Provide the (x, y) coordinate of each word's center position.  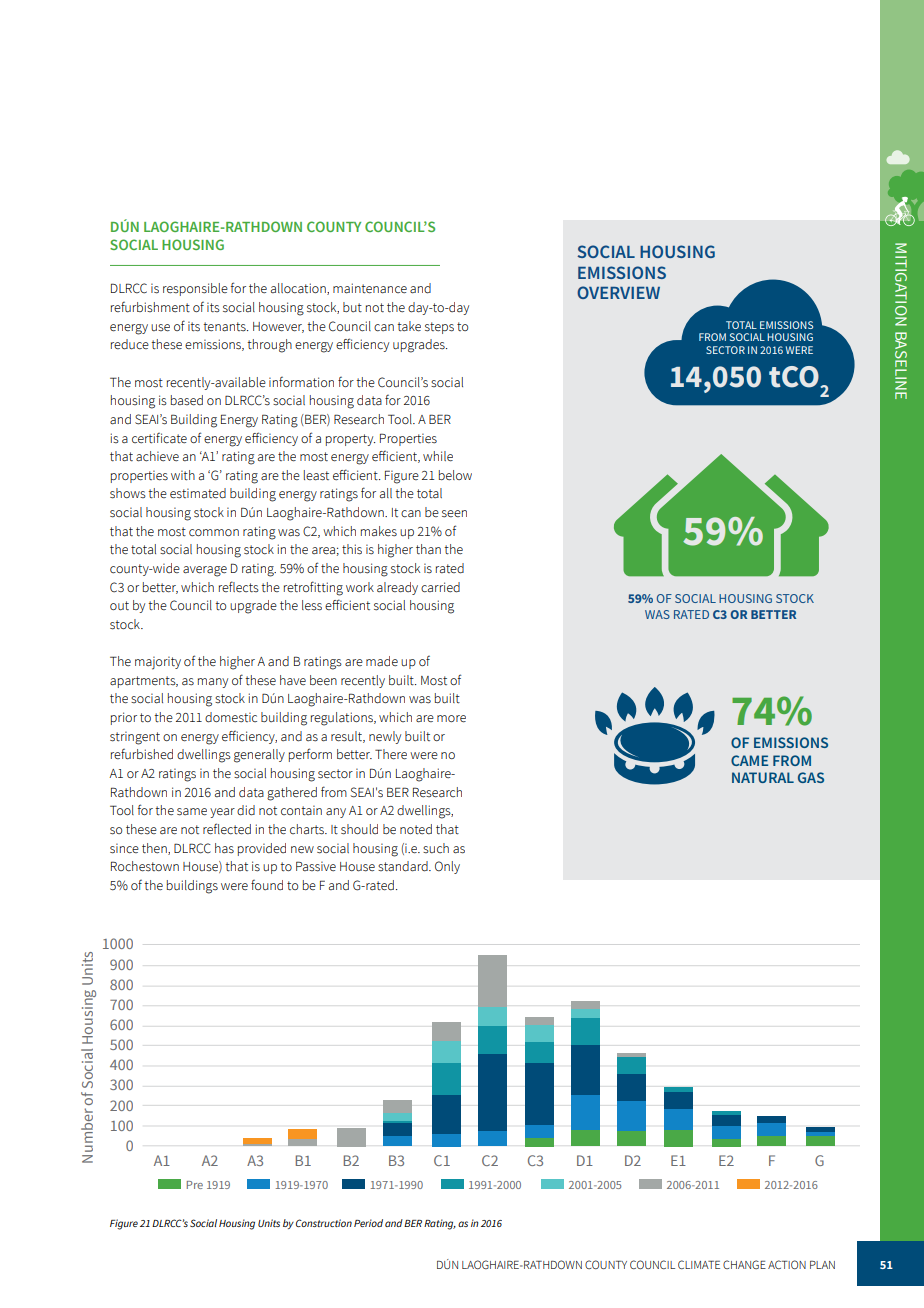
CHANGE (744, 1264)
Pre (195, 1185)
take (409, 326)
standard (404, 866)
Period (368, 1223)
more (451, 719)
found (267, 885)
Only (447, 867)
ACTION (787, 1264)
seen (454, 514)
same (192, 812)
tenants (225, 327)
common (214, 533)
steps (439, 328)
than (428, 549)
